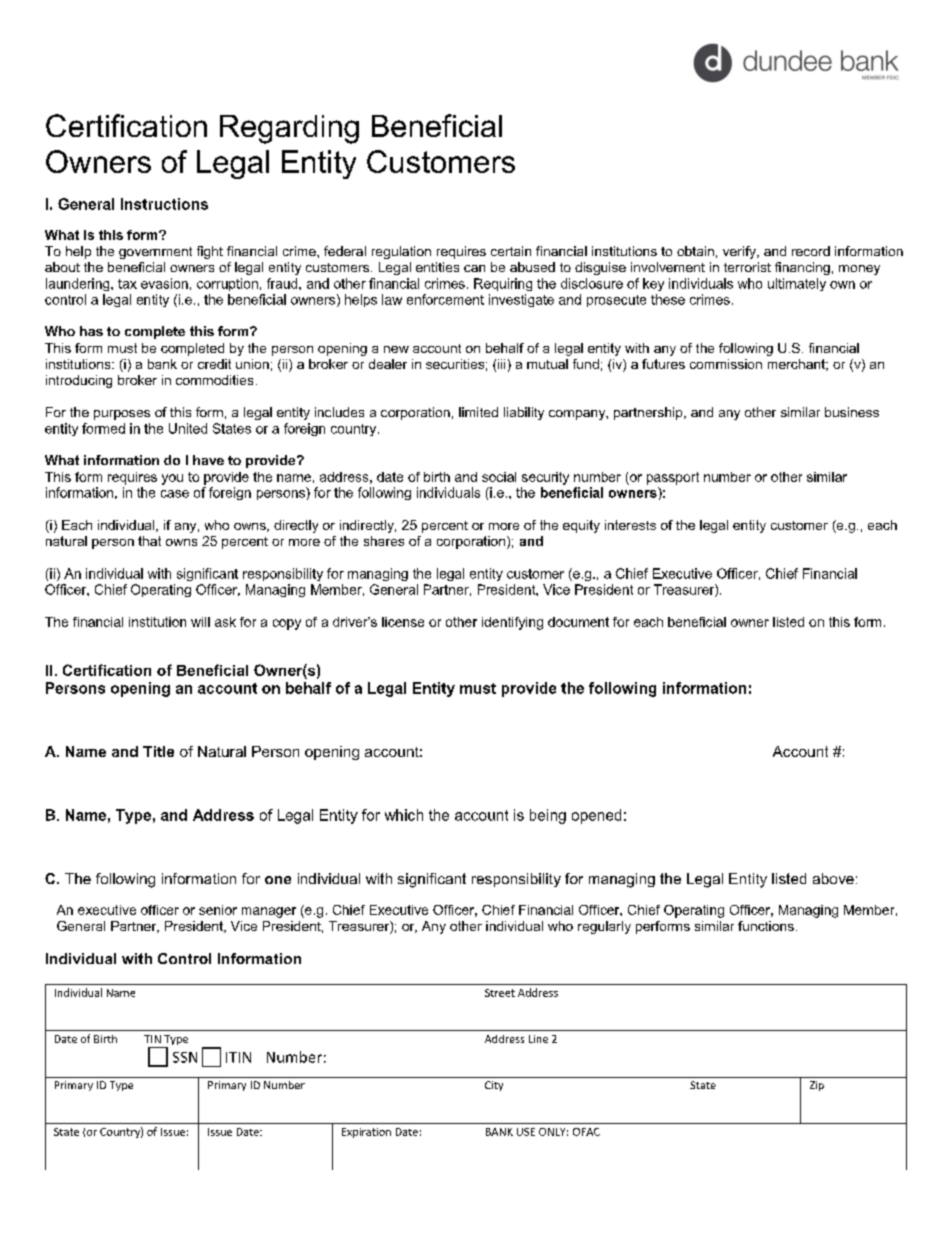 The image size is (952, 1233). What do you see at coordinates (817, 1086) in the screenshot?
I see `Zip` at bounding box center [817, 1086].
